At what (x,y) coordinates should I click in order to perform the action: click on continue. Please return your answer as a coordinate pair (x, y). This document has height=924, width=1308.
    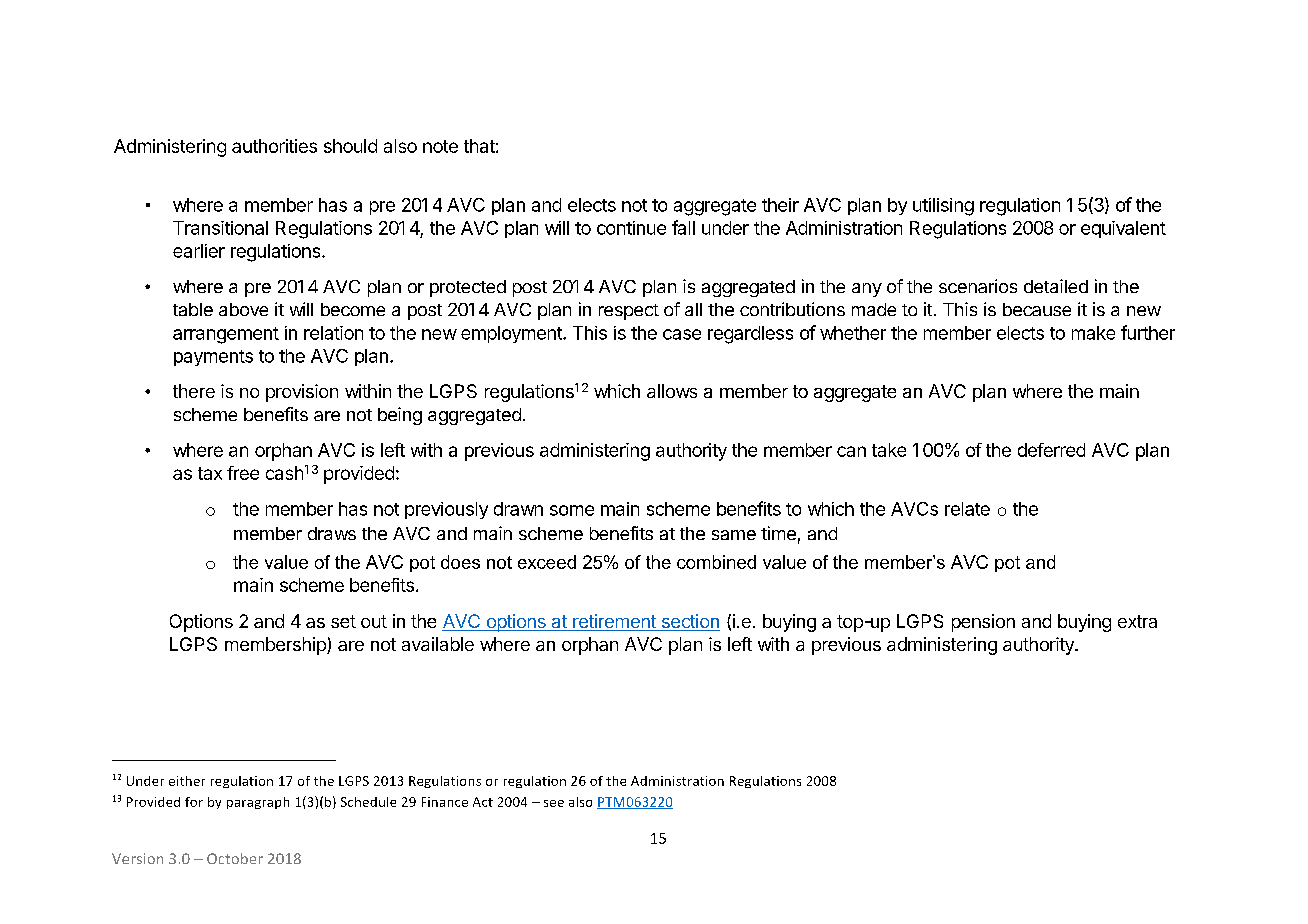
    Looking at the image, I should click on (631, 228).
